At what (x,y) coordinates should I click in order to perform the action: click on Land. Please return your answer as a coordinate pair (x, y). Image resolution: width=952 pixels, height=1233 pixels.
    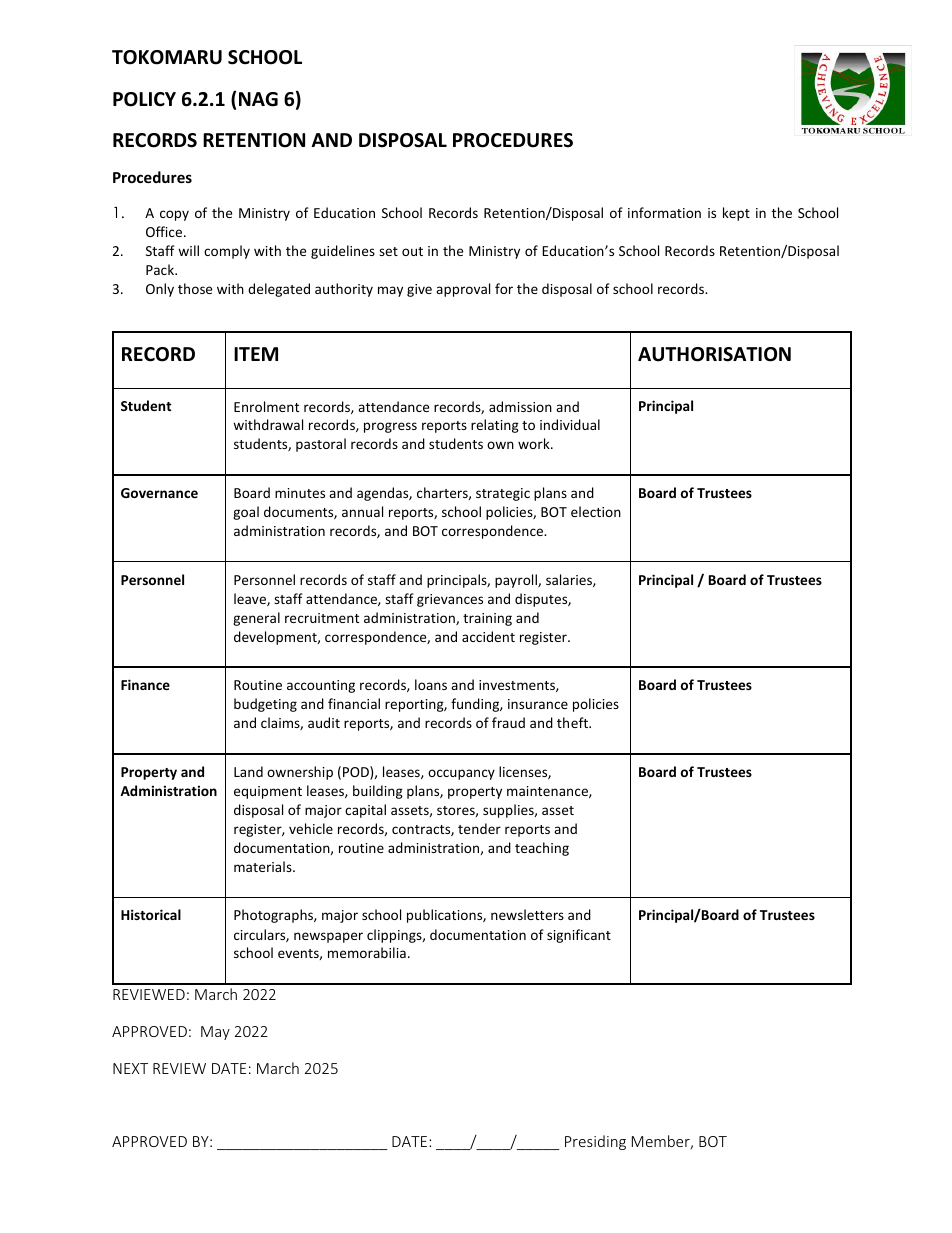
    Looking at the image, I should click on (248, 771).
